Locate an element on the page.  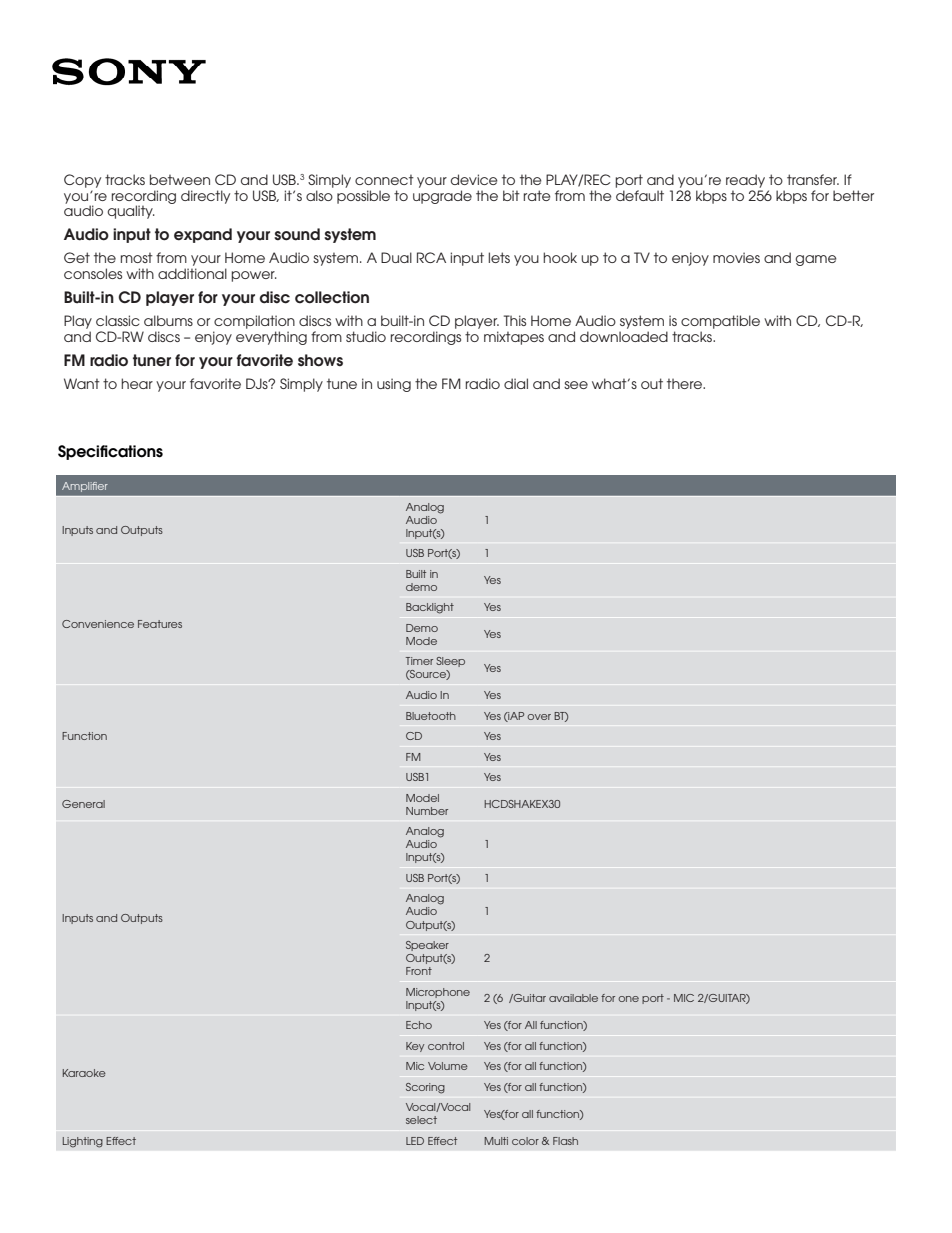
Sleep is located at coordinates (450, 662).
